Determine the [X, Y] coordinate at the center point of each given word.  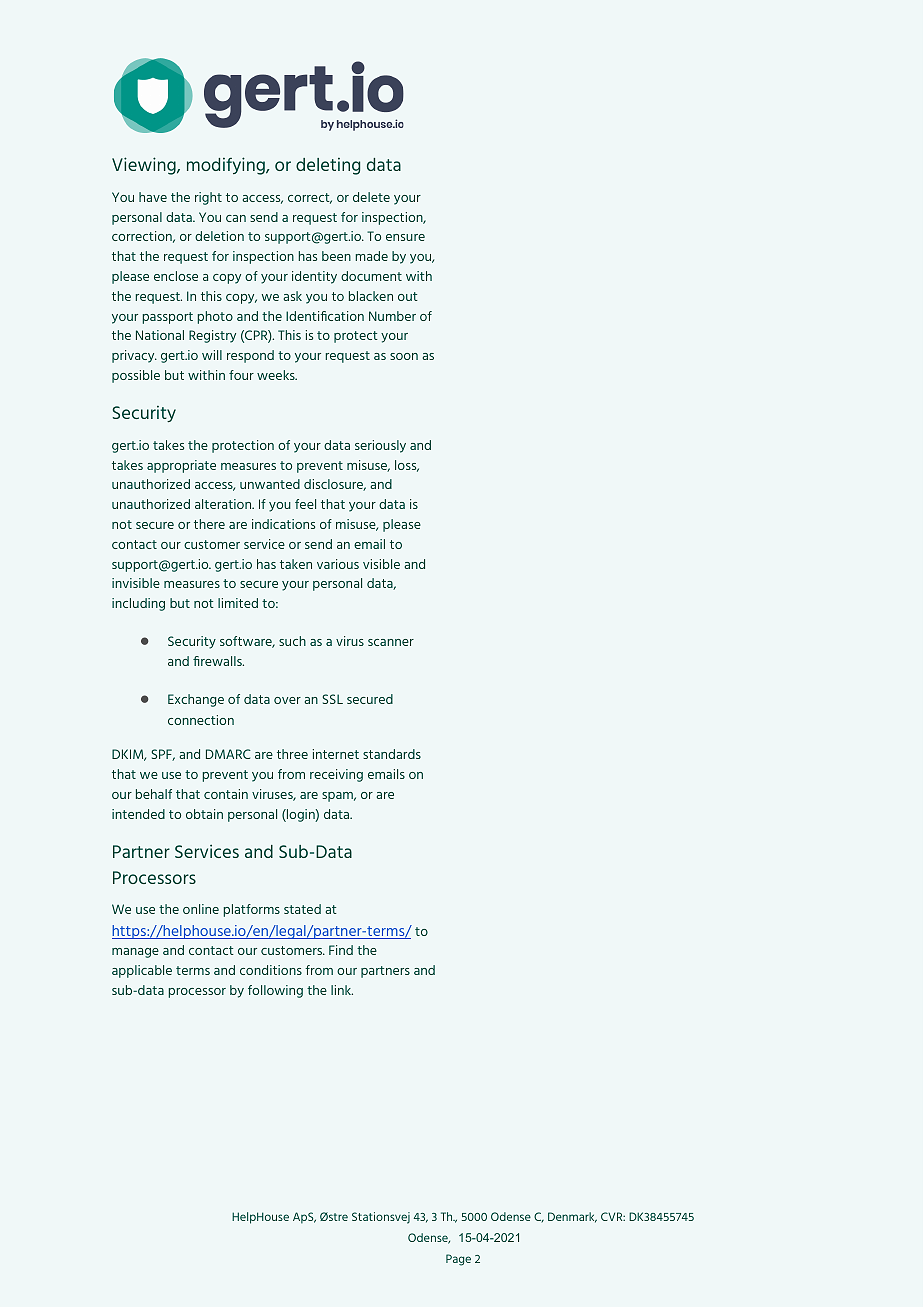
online [201, 909]
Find [341, 950]
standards [392, 754]
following [275, 991]
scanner [391, 642]
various [338, 564]
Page [458, 1260]
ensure [405, 237]
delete [371, 197]
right [208, 198]
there [209, 524]
